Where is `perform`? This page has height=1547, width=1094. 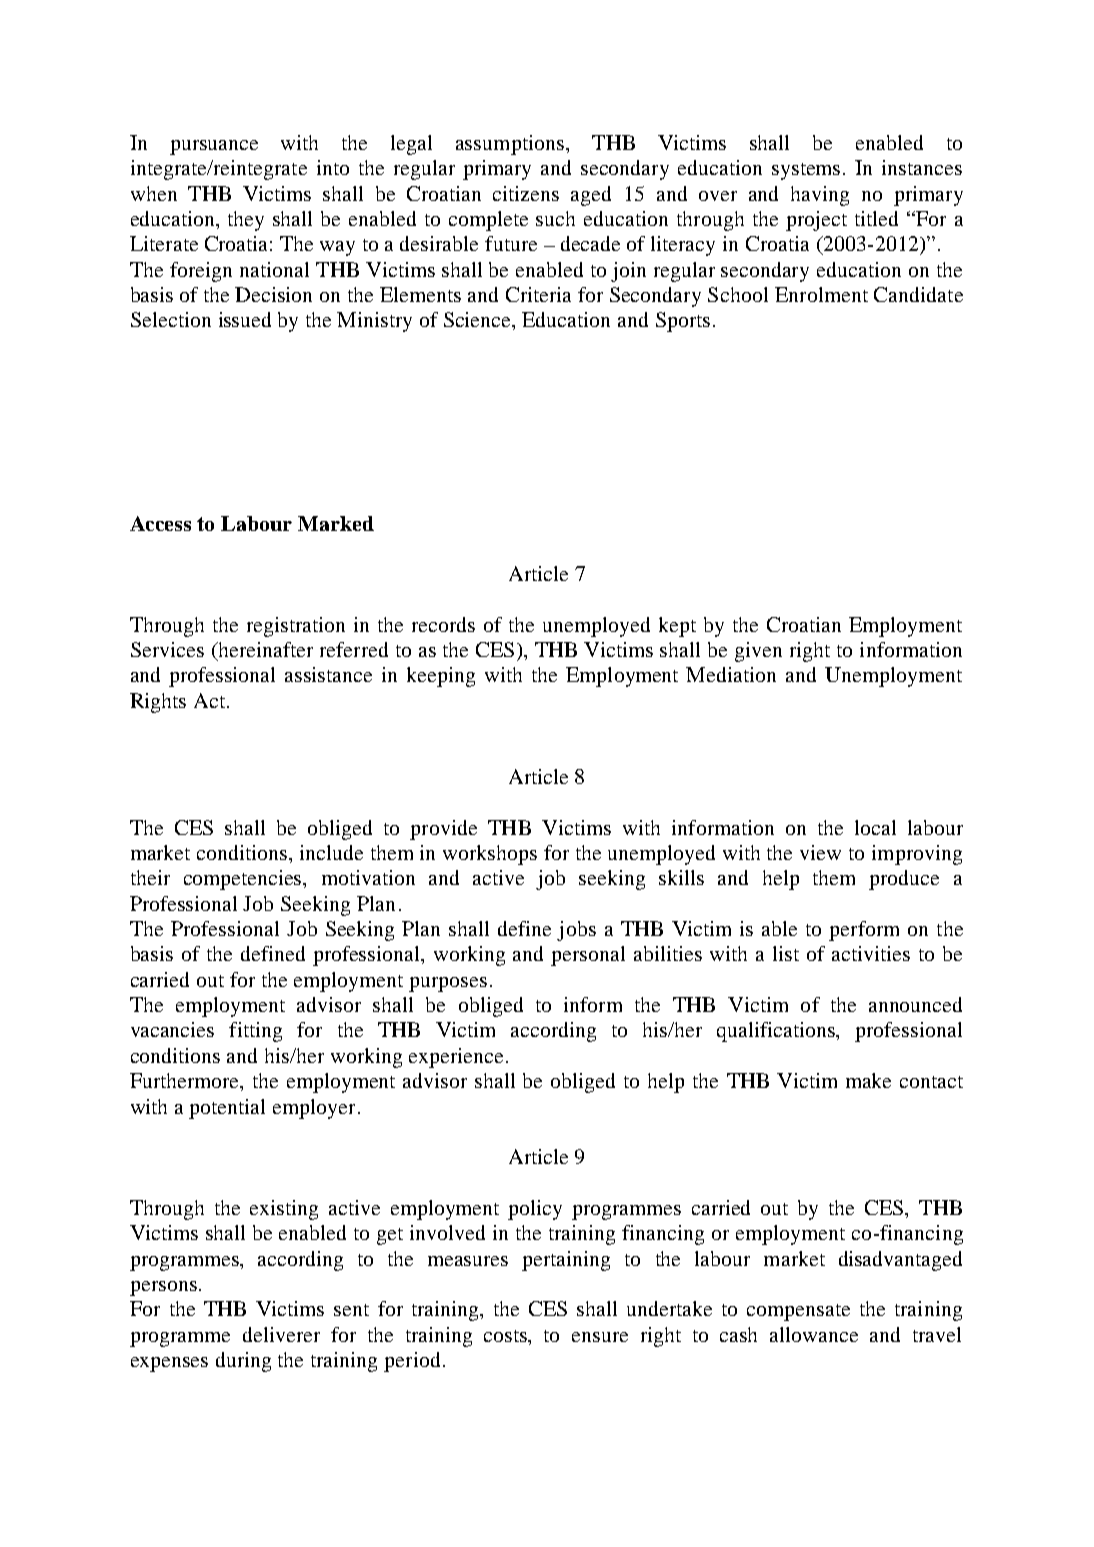 perform is located at coordinates (864, 931).
